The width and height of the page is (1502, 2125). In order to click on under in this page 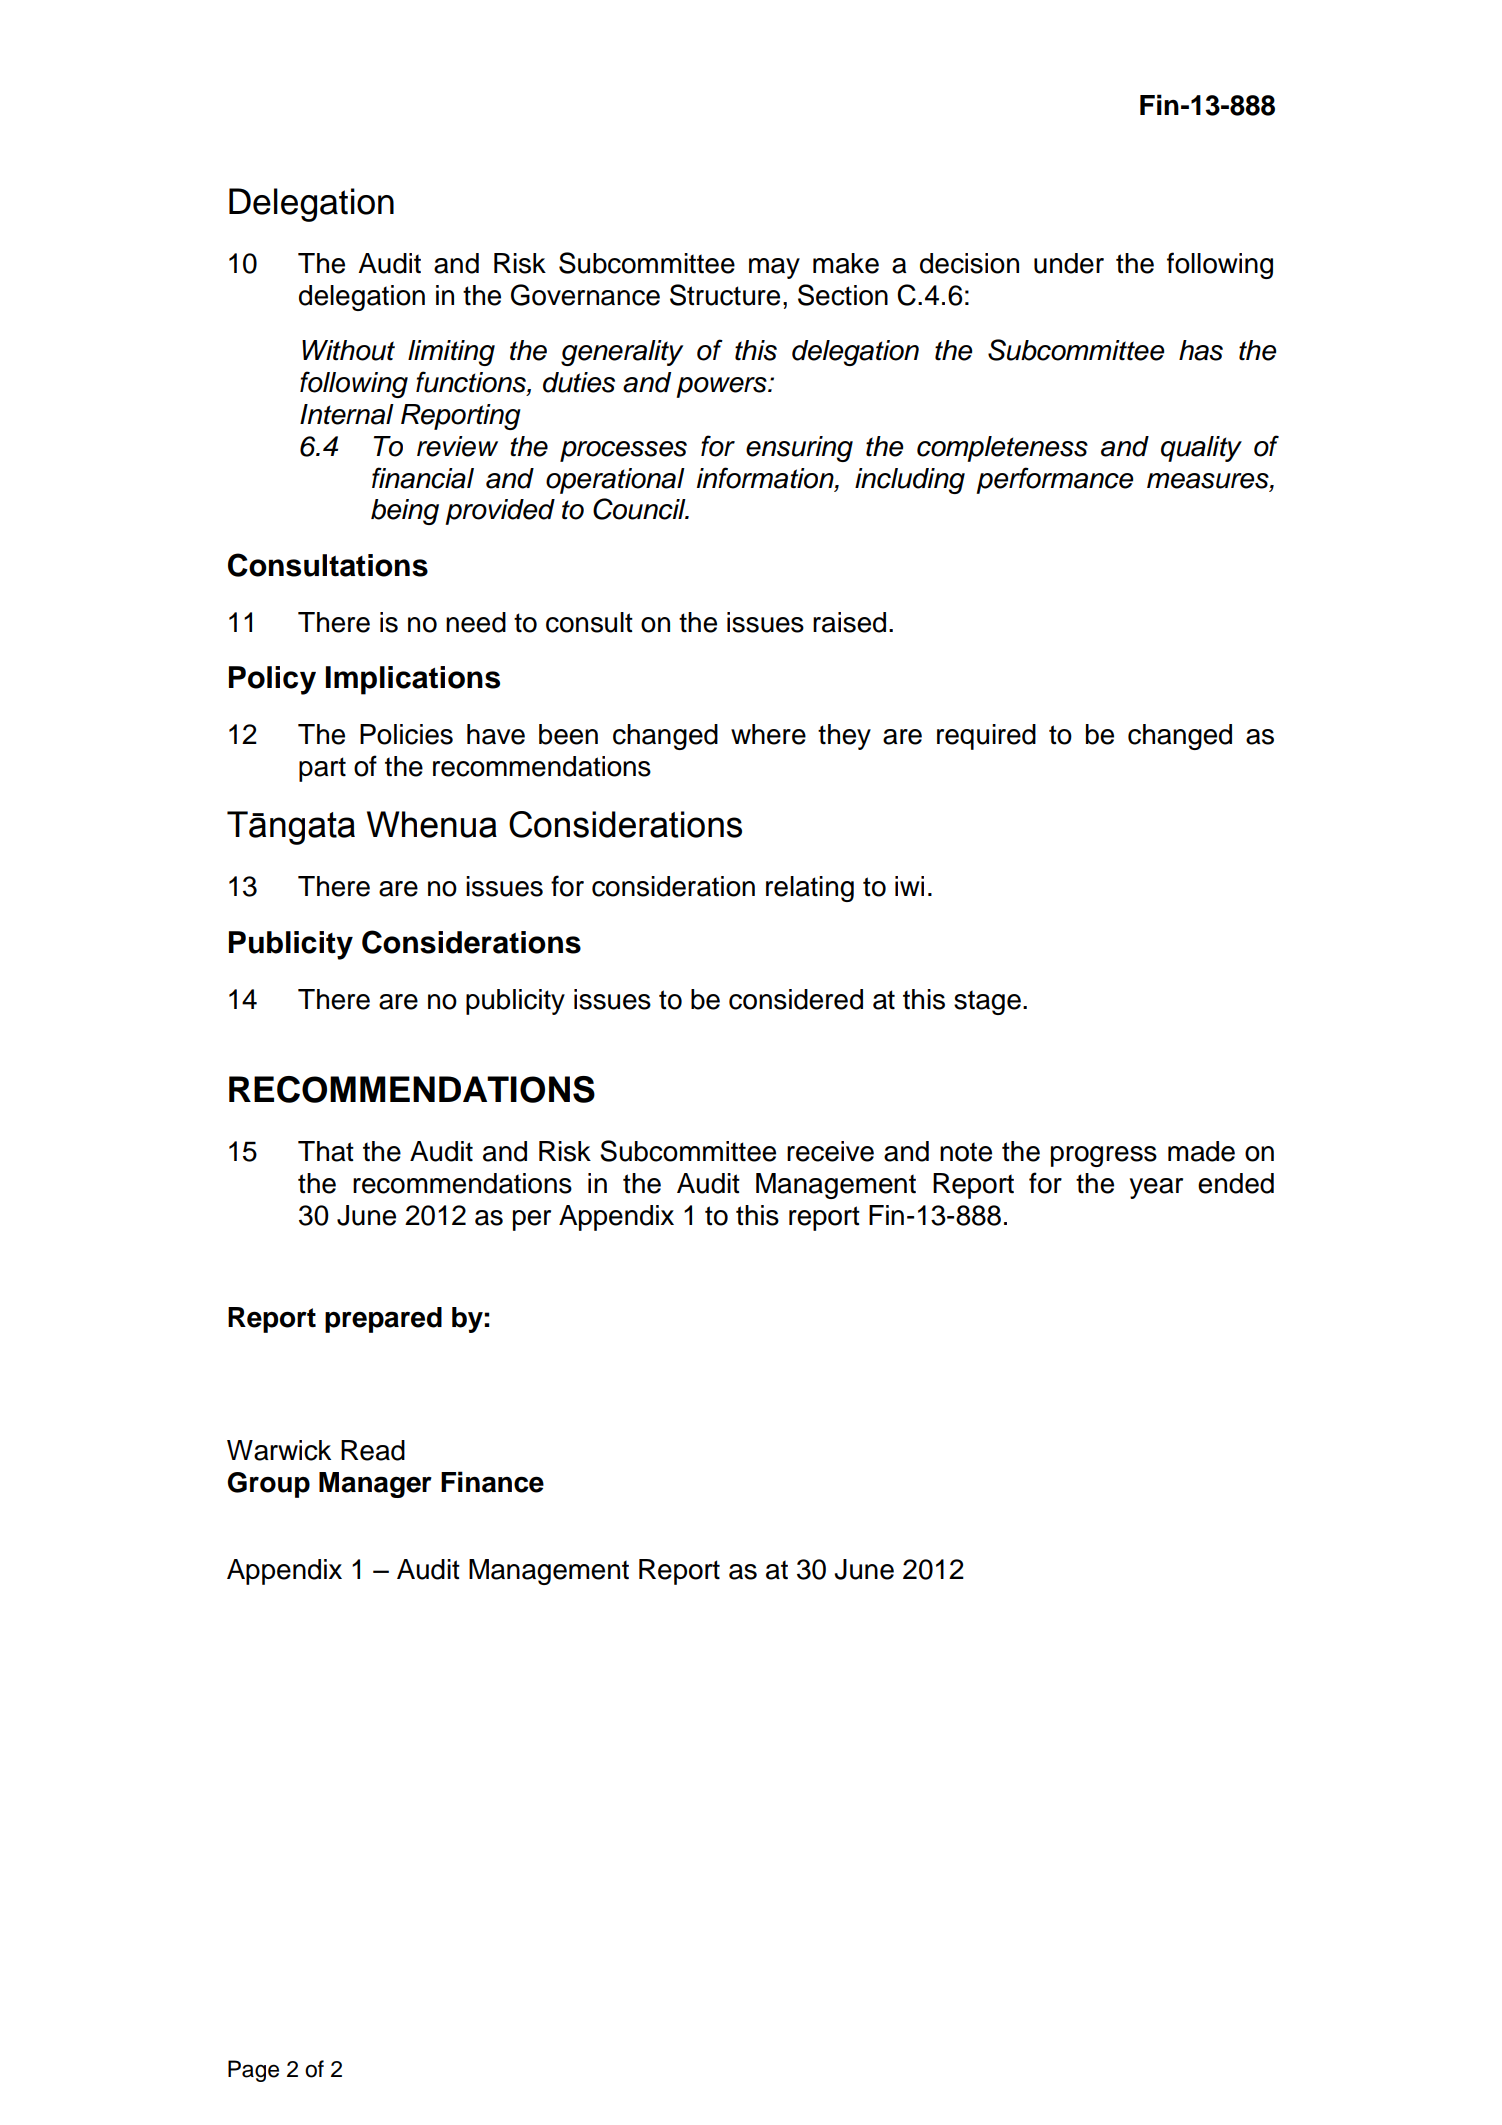, I will do `click(1069, 263)`.
